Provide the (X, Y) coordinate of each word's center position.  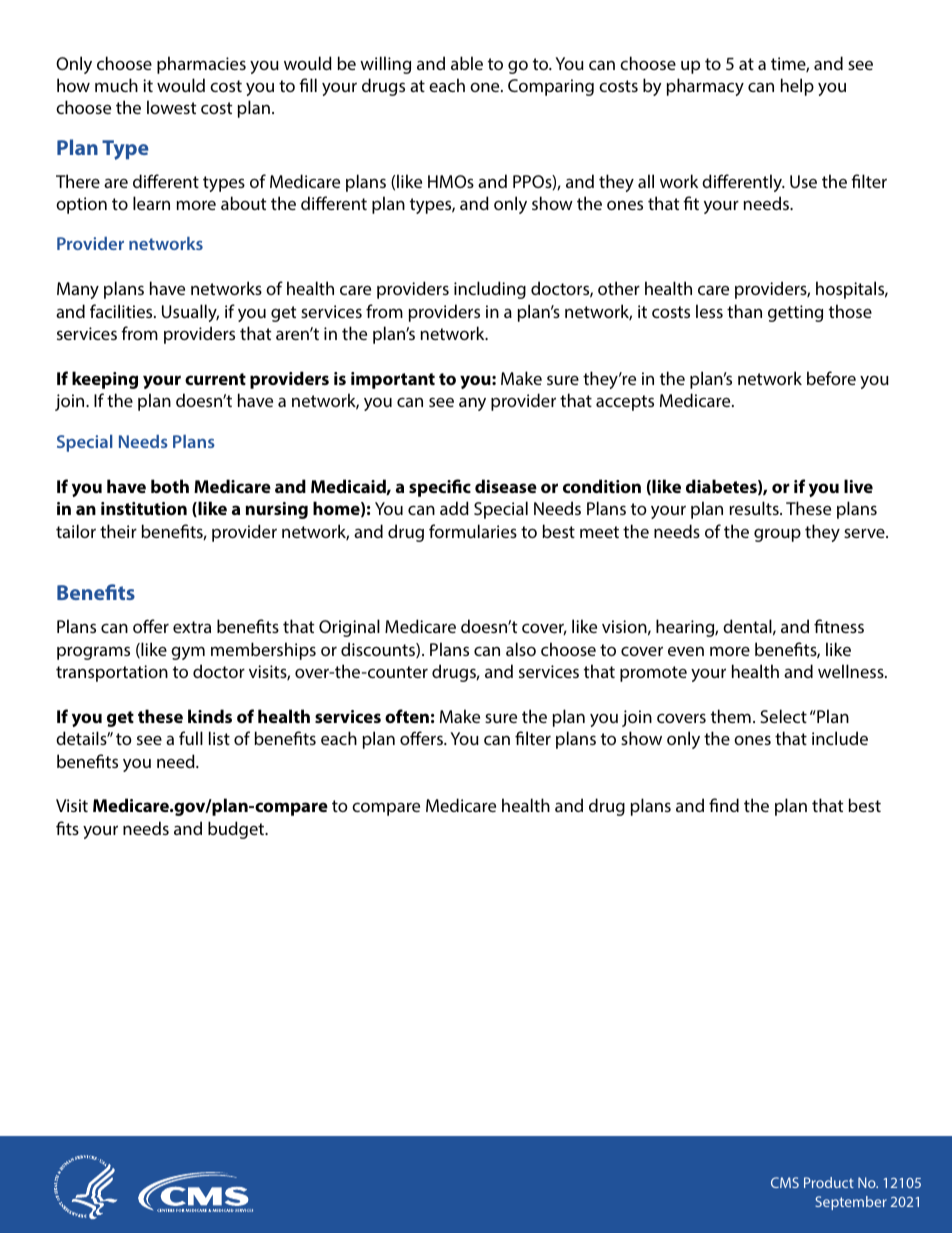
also (521, 649)
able (467, 63)
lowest (171, 107)
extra (192, 627)
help (797, 87)
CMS (785, 1182)
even (686, 651)
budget (237, 830)
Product (829, 1182)
